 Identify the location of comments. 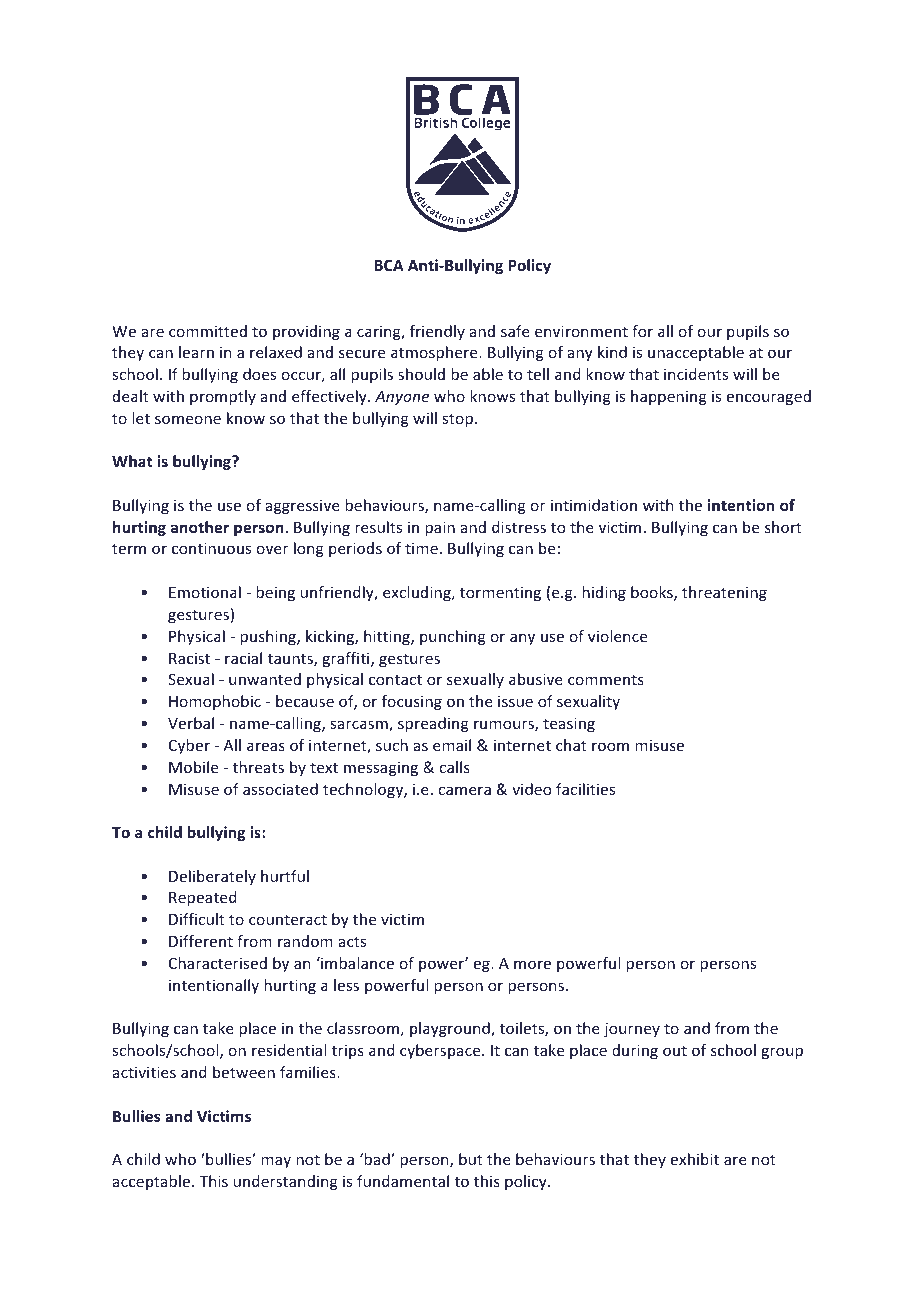
(606, 679).
